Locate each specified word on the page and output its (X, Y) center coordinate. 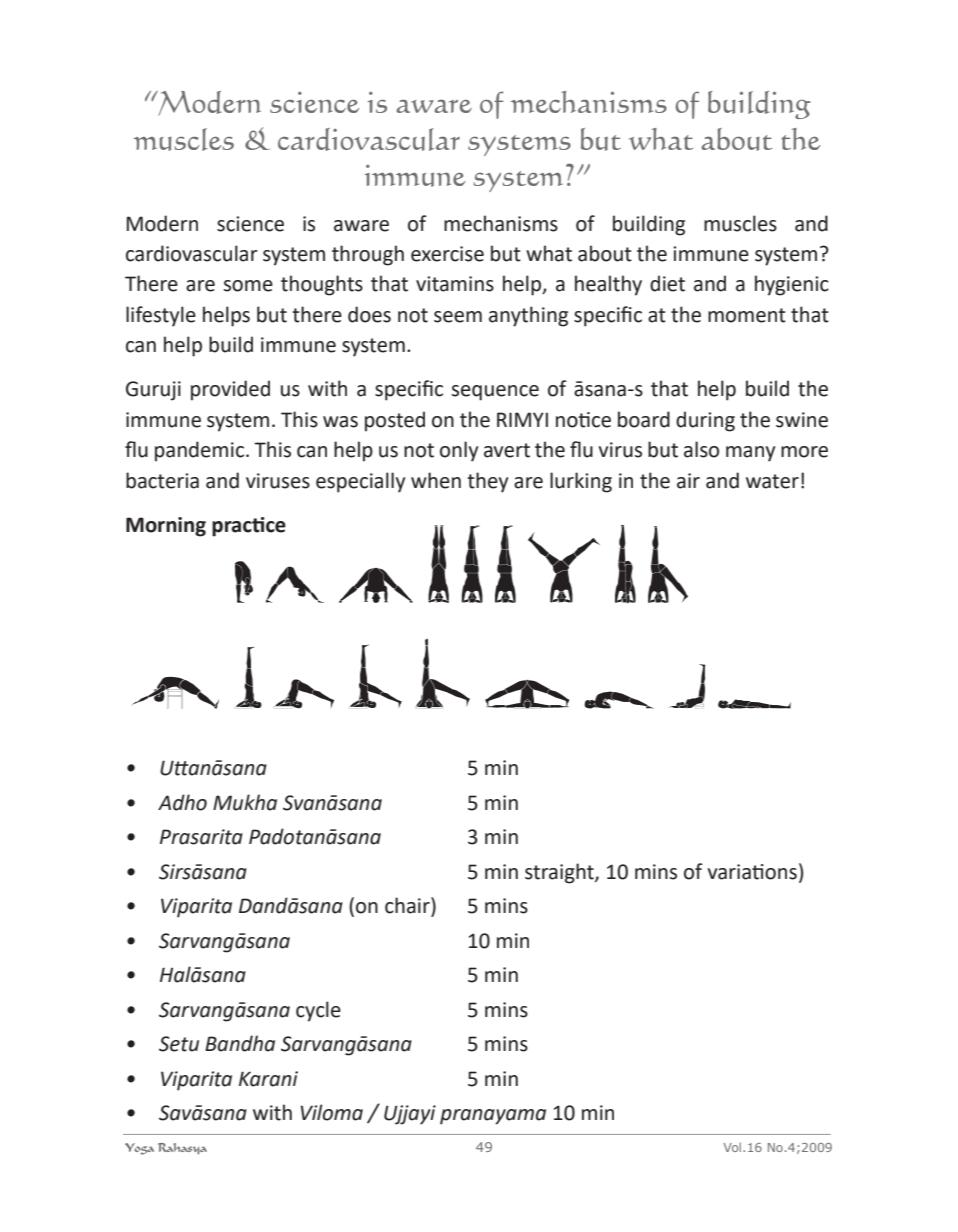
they (487, 482)
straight (560, 873)
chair (408, 906)
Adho (182, 802)
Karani (268, 1079)
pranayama (493, 1117)
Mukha (245, 802)
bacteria (162, 480)
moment (747, 315)
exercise (447, 254)
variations (752, 872)
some (248, 286)
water (772, 481)
